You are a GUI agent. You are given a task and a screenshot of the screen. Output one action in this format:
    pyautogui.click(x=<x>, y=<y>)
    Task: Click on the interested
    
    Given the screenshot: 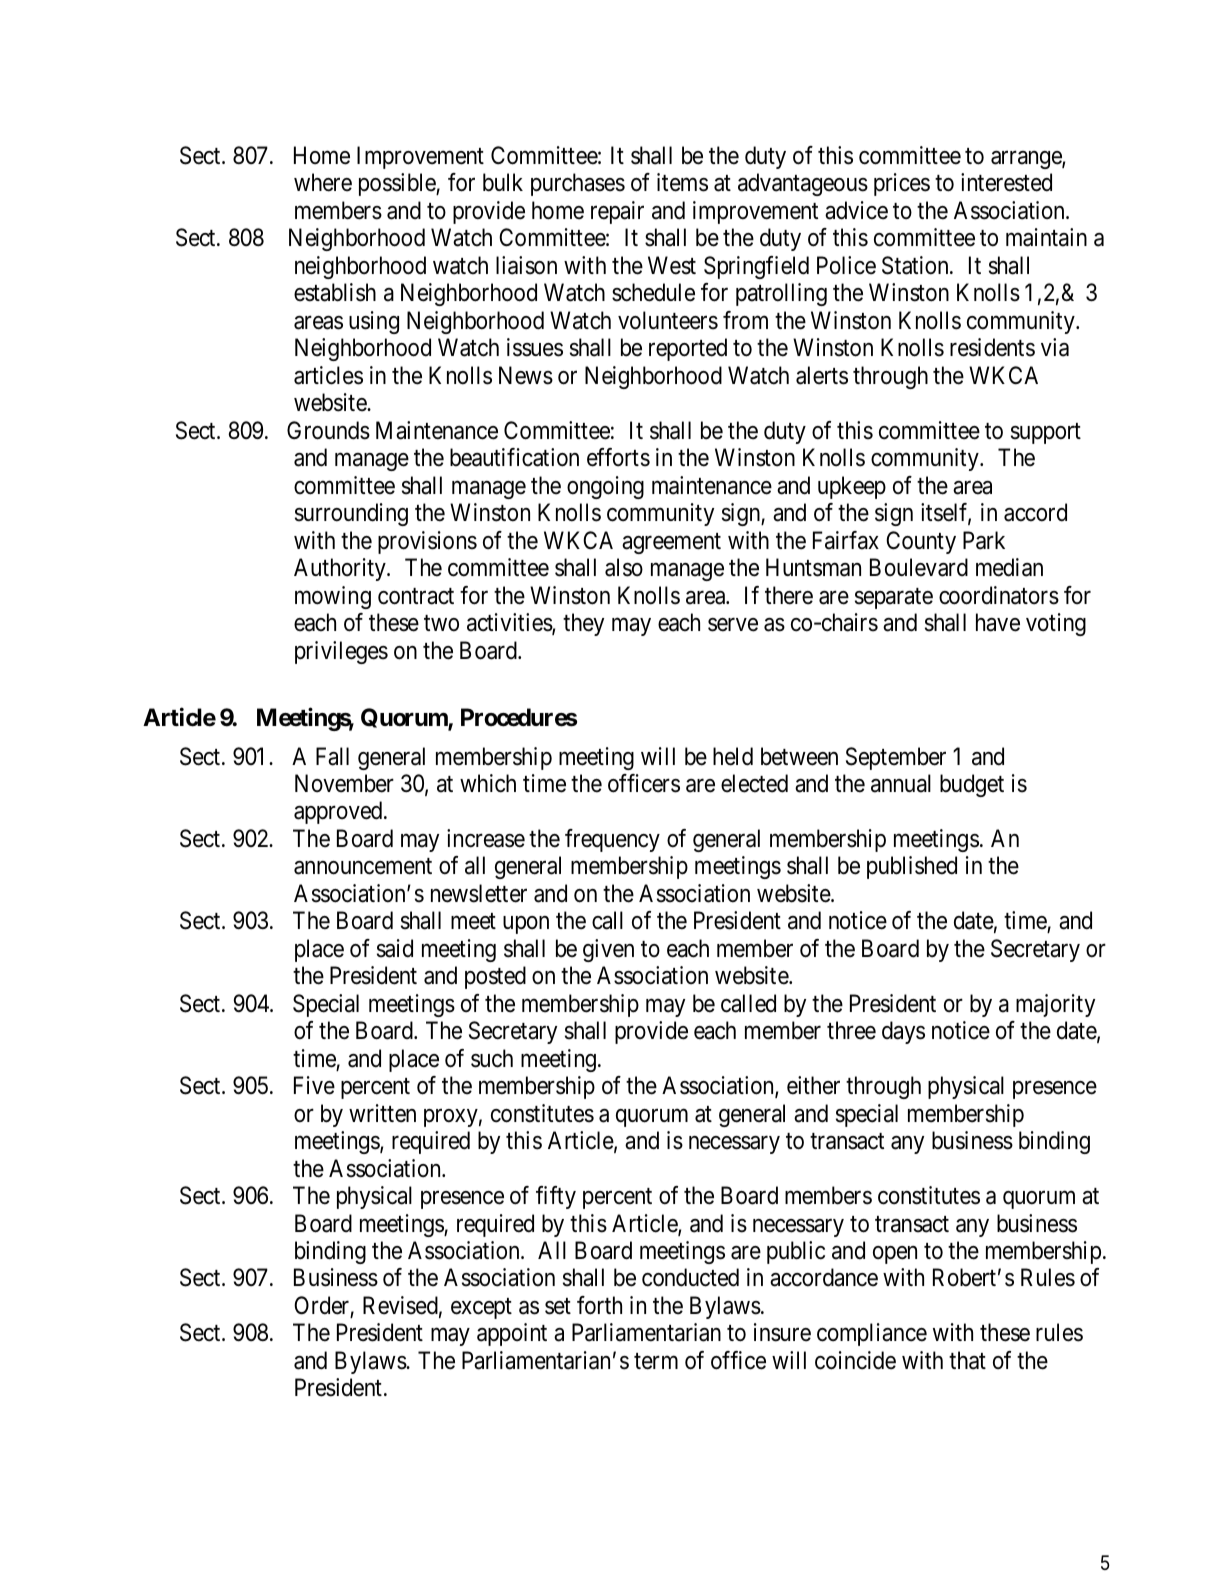 What is the action you would take?
    pyautogui.click(x=1006, y=182)
